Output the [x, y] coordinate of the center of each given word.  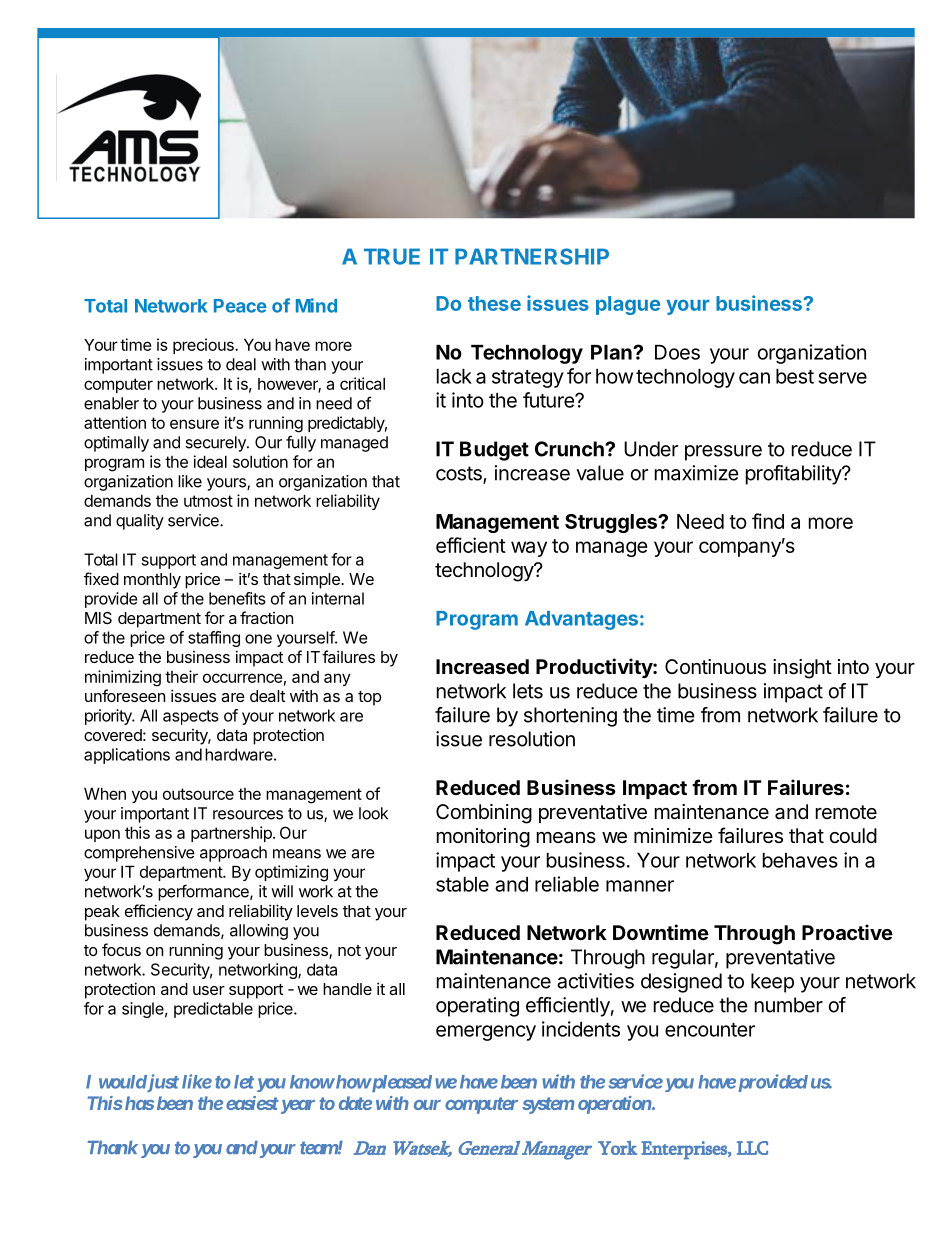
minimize [673, 835]
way [529, 549]
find [768, 521]
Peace [240, 306]
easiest [252, 1103]
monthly [152, 581]
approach [233, 854]
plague [628, 305]
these [494, 303]
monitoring [483, 838]
